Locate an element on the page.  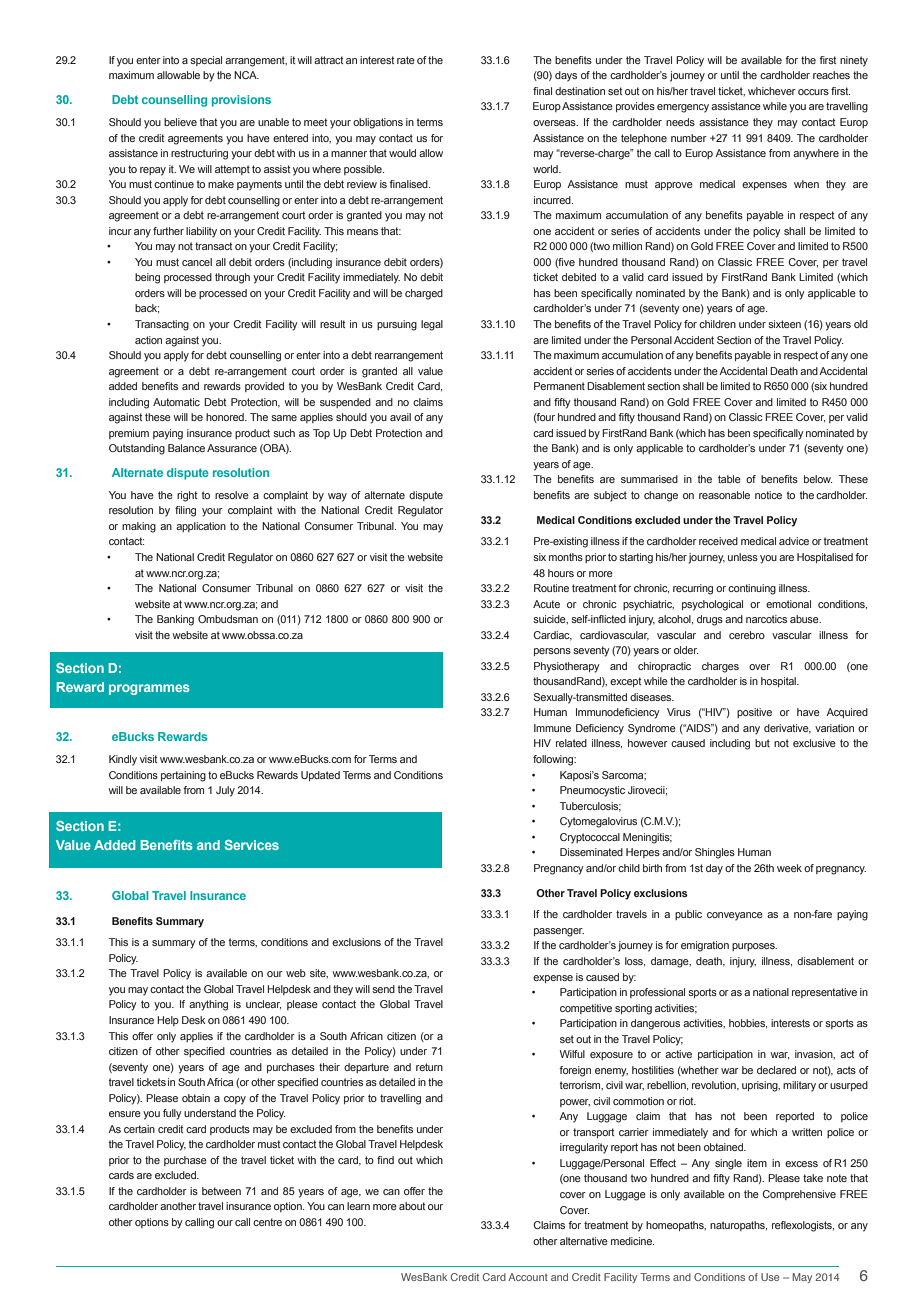
resolve is located at coordinates (232, 495).
